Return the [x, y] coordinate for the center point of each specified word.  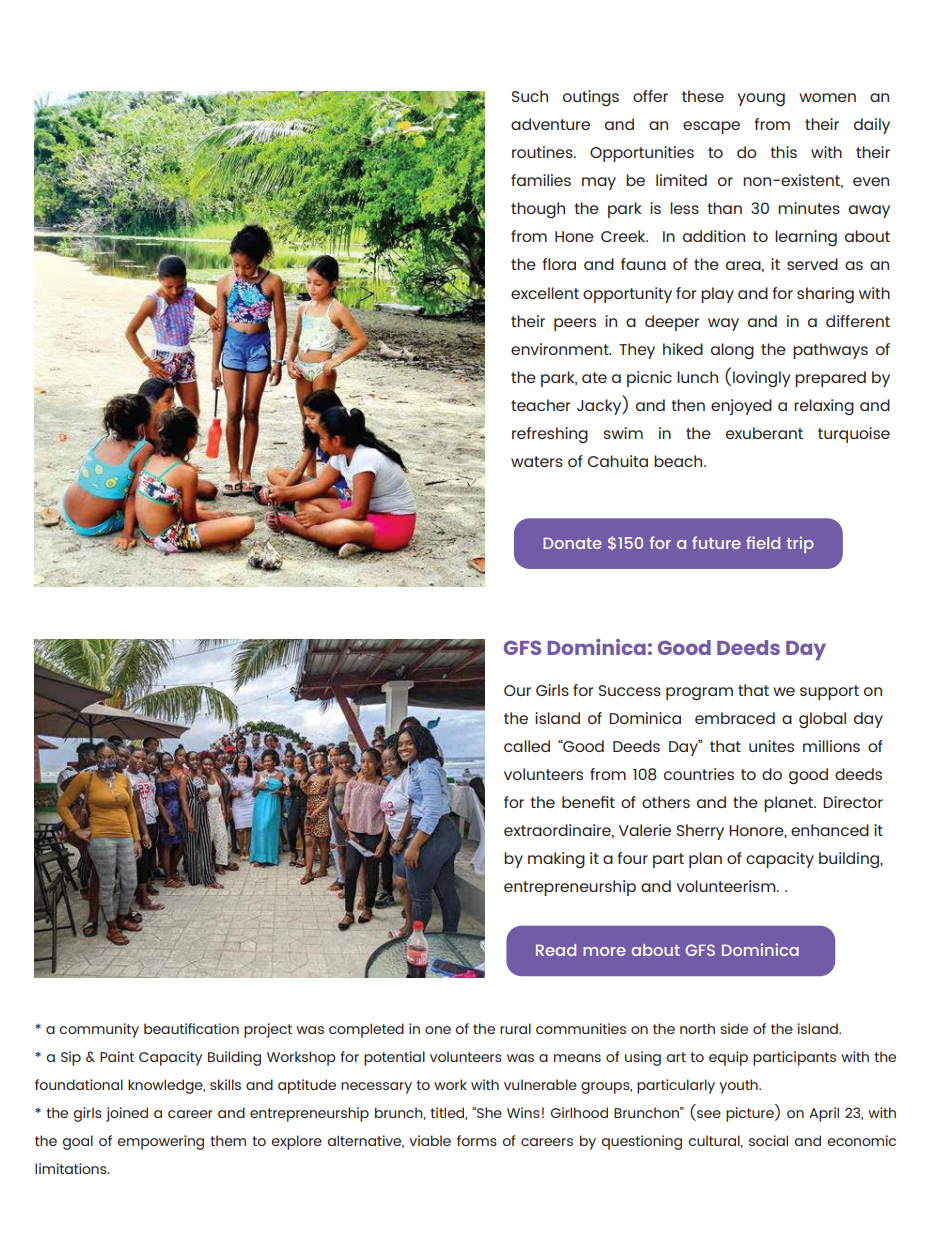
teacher [541, 405]
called [527, 746]
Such [530, 96]
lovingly [762, 379]
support [829, 692]
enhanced [830, 830]
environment [561, 349]
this [783, 152]
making [556, 860]
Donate [572, 543]
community [99, 1030]
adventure [550, 124]
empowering [161, 1142]
